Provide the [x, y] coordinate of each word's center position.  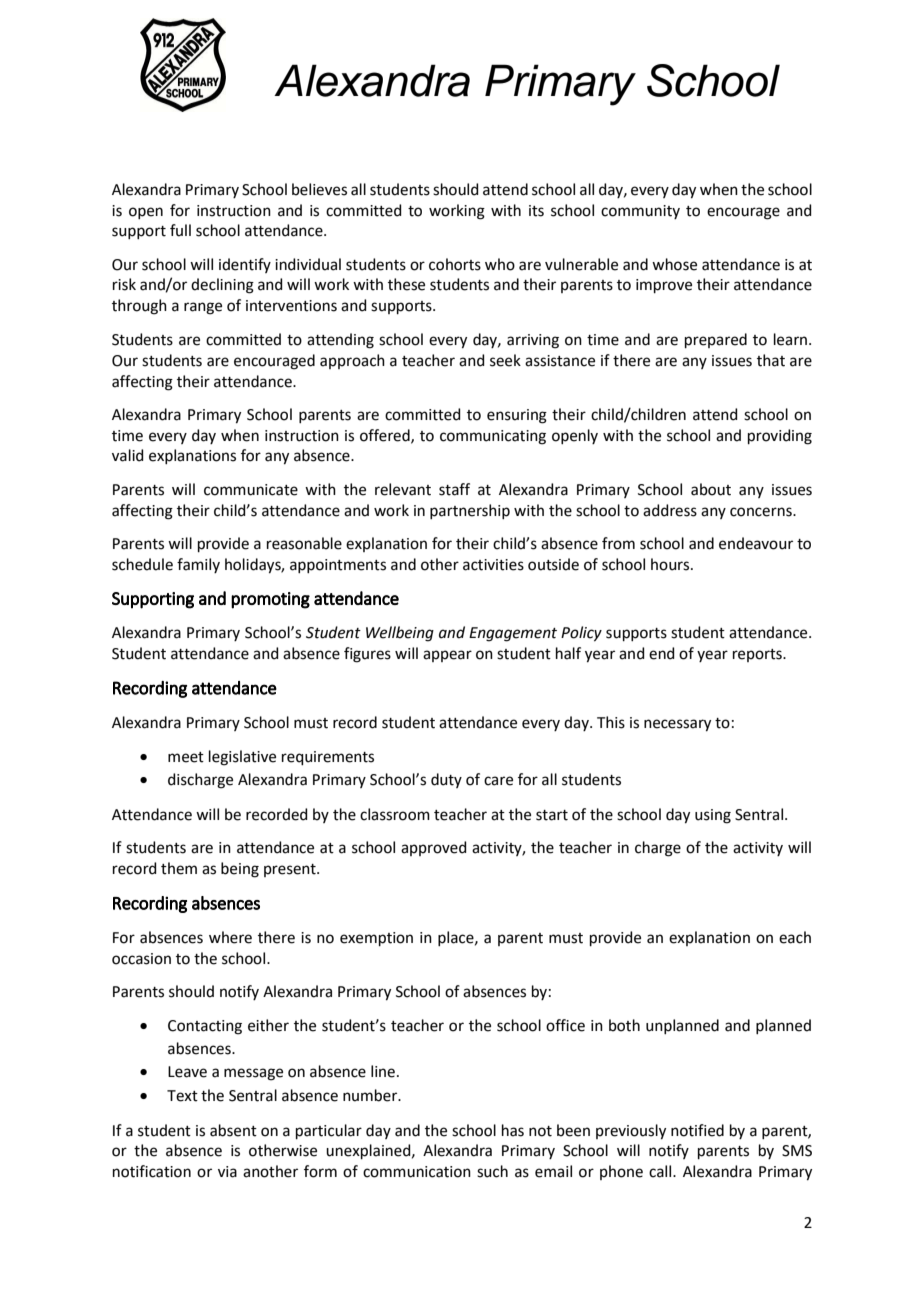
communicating [493, 437]
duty [446, 780]
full [180, 230]
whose [674, 264]
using [713, 816]
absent [233, 1130]
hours [671, 564]
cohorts [455, 264]
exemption [376, 939]
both [624, 1025]
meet [186, 757]
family [198, 565]
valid [128, 455]
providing [780, 437]
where [230, 937]
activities [493, 565]
